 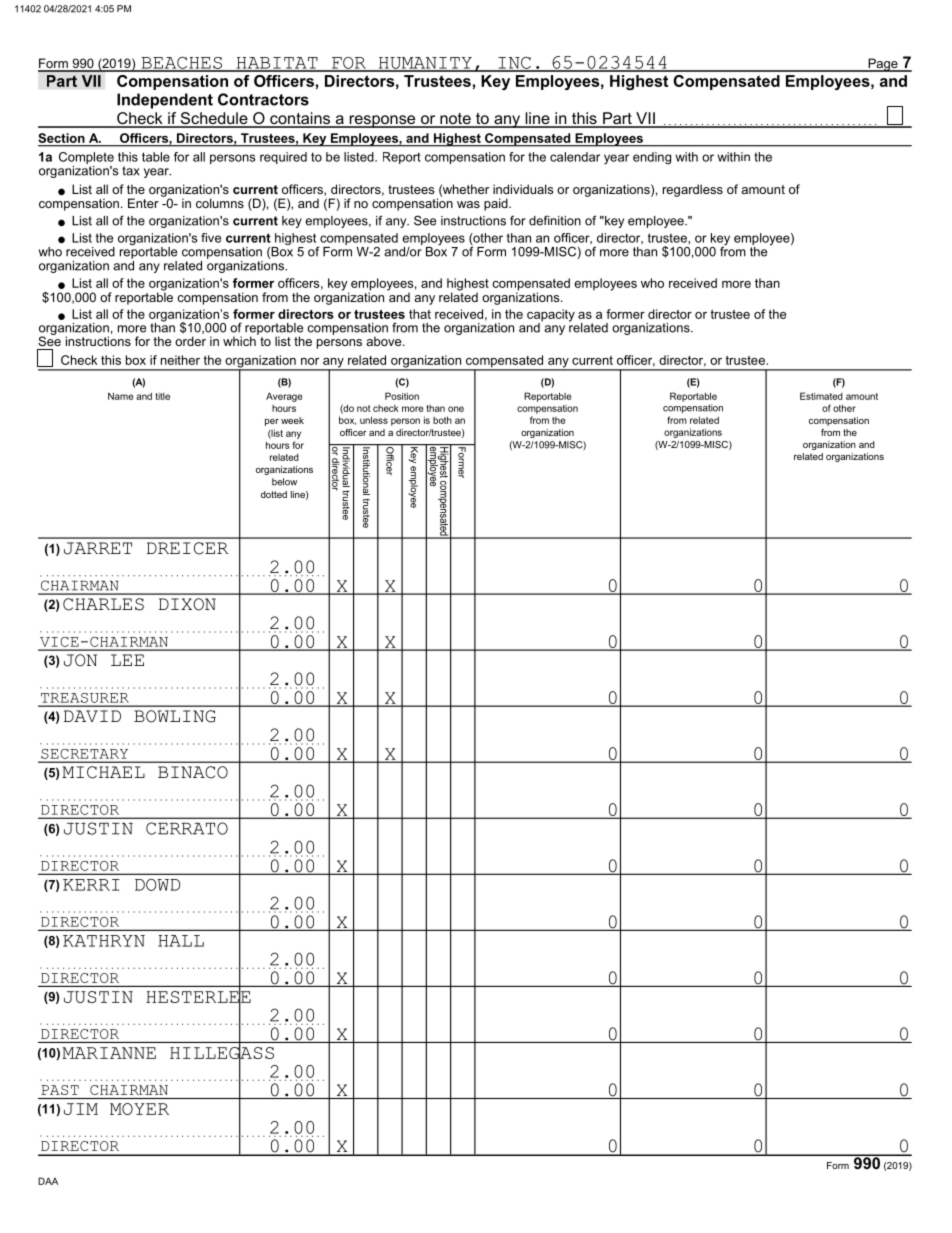 What do you see at coordinates (455, 120) in the screenshot?
I see `note` at bounding box center [455, 120].
